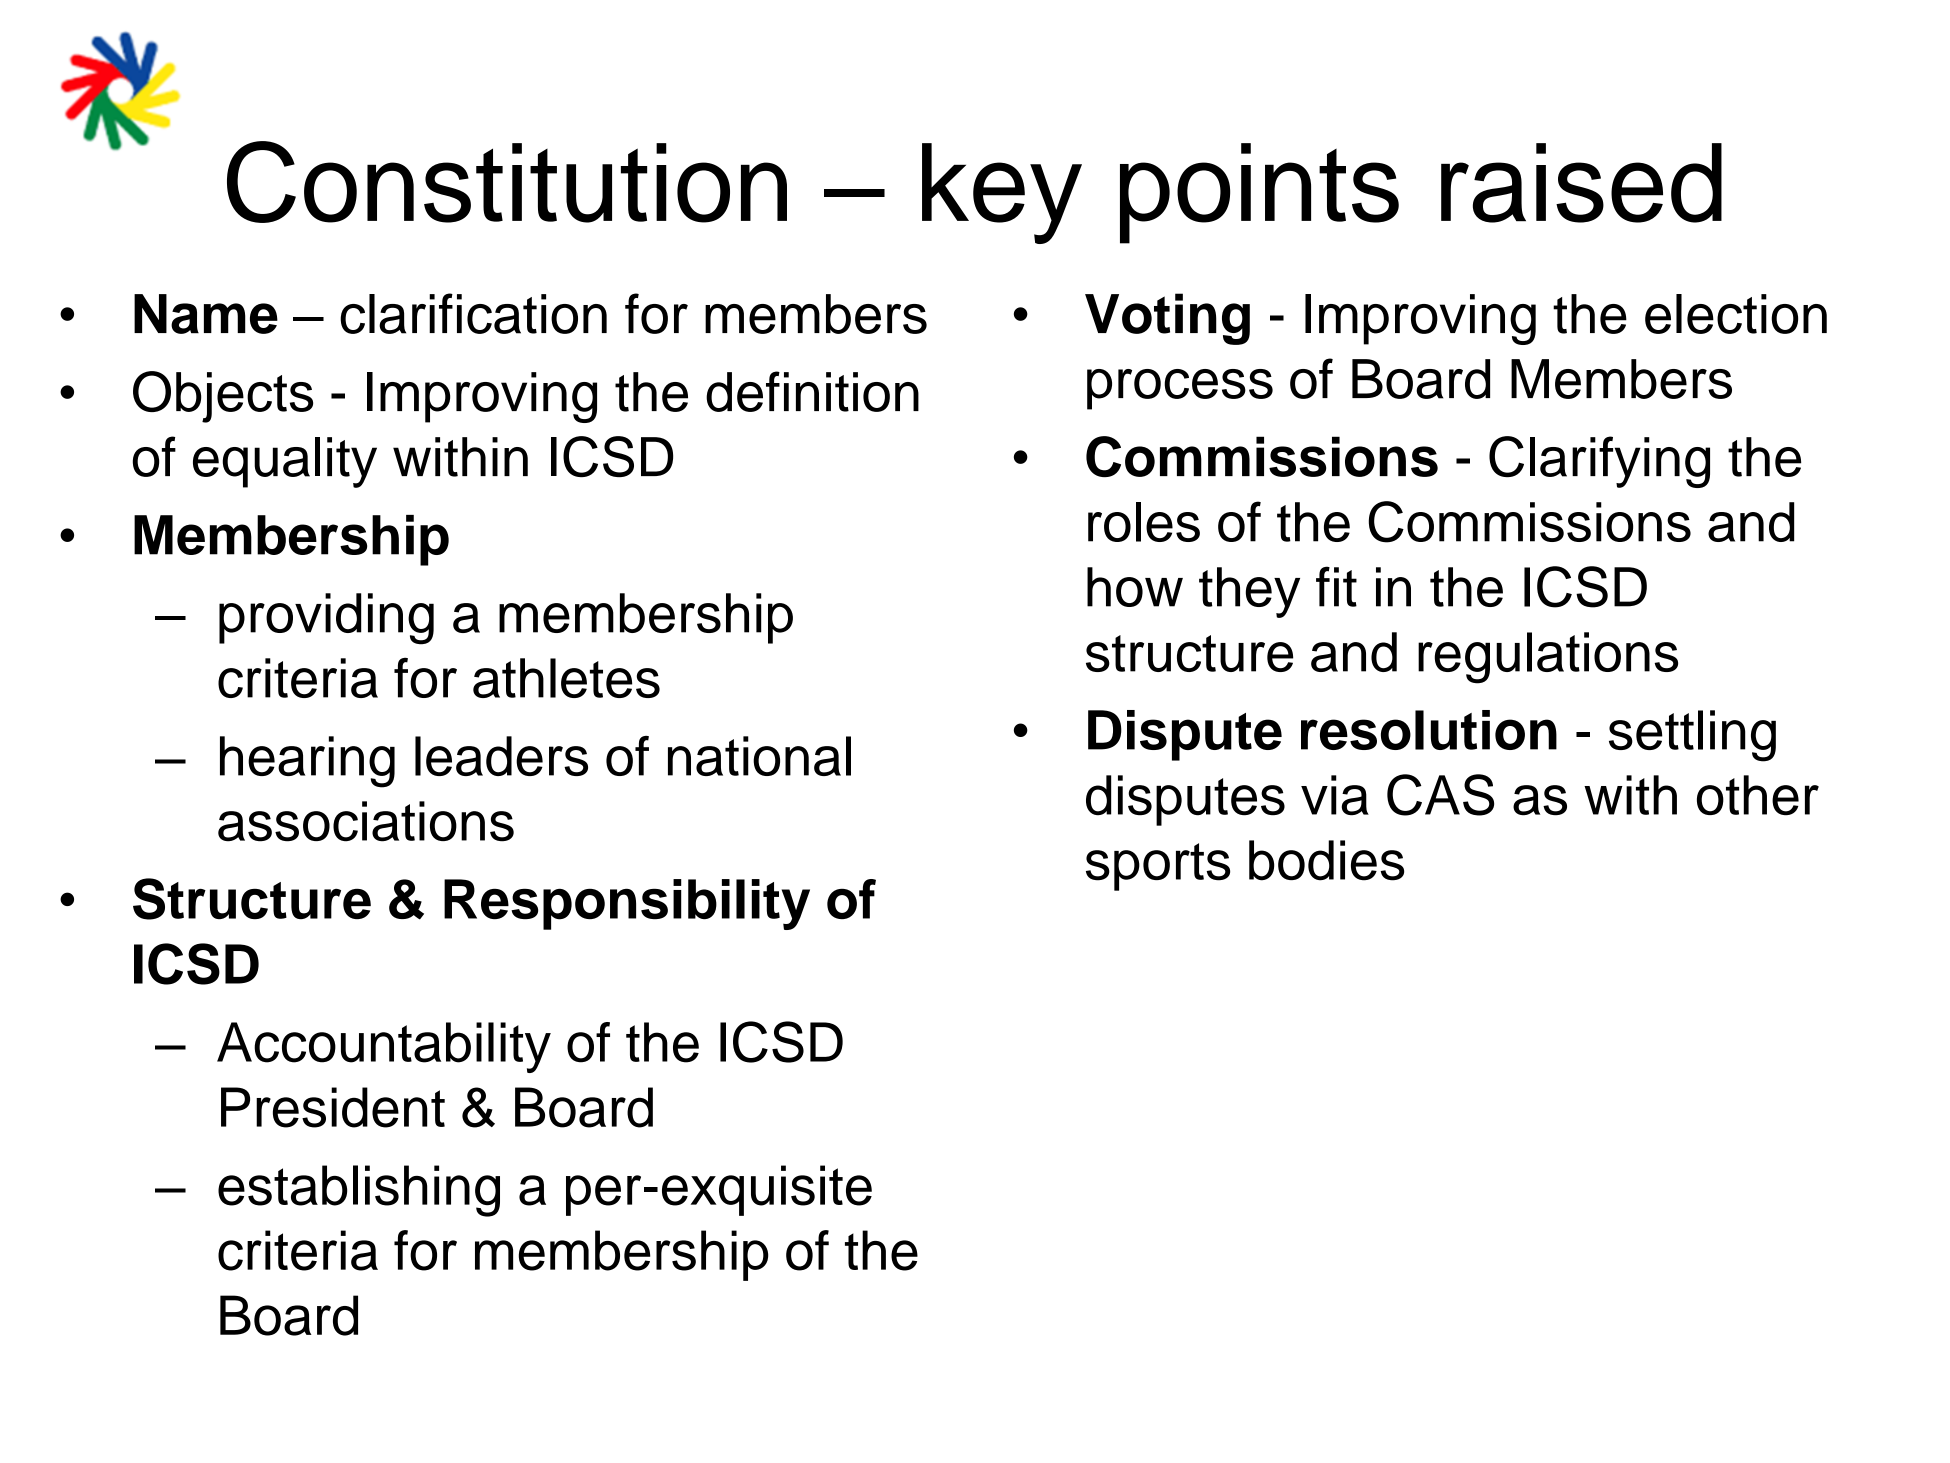  Describe the element at coordinates (1002, 193) in the document. I see `key` at that location.
